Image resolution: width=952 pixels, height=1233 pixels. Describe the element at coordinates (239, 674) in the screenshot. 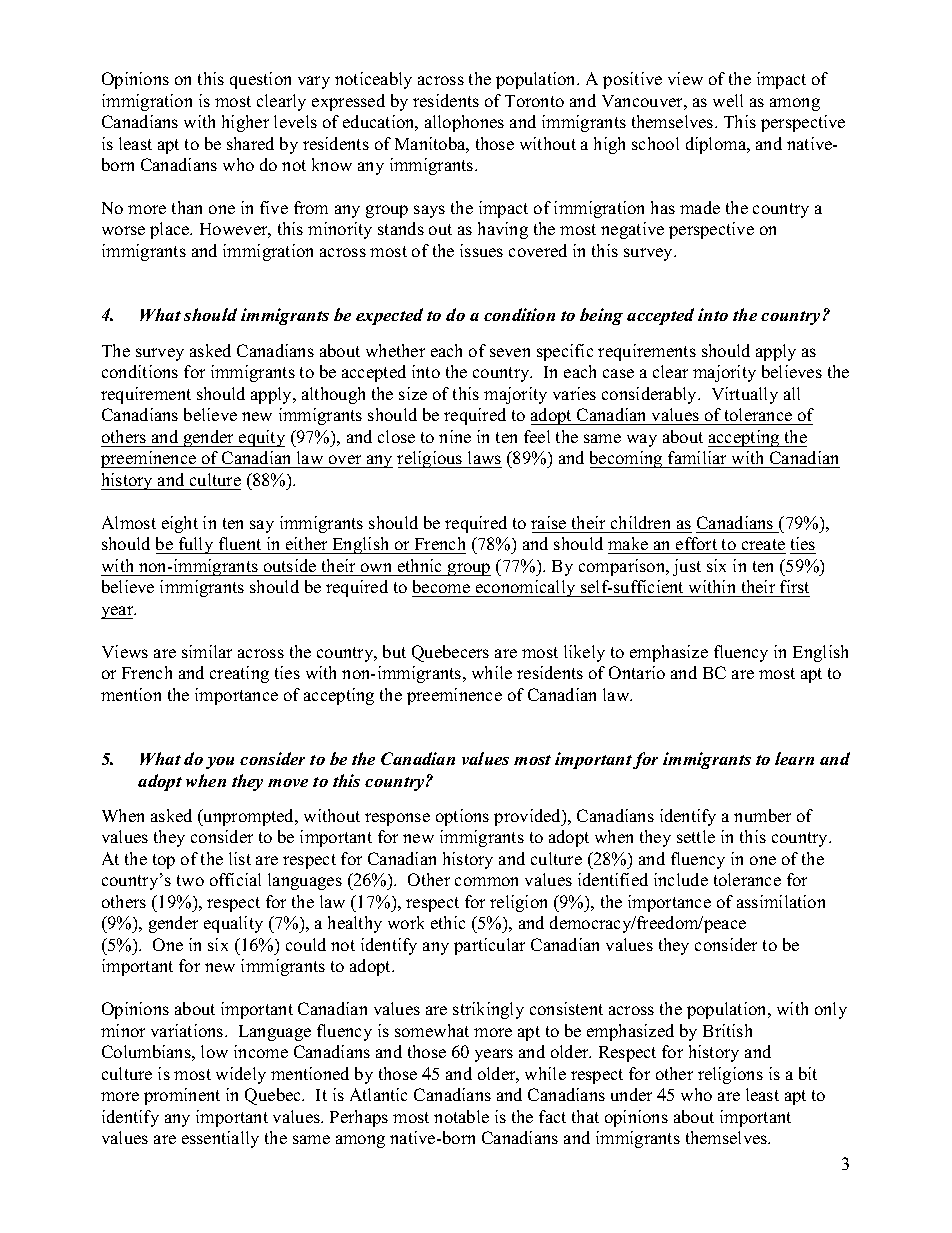

I see `creating` at that location.
